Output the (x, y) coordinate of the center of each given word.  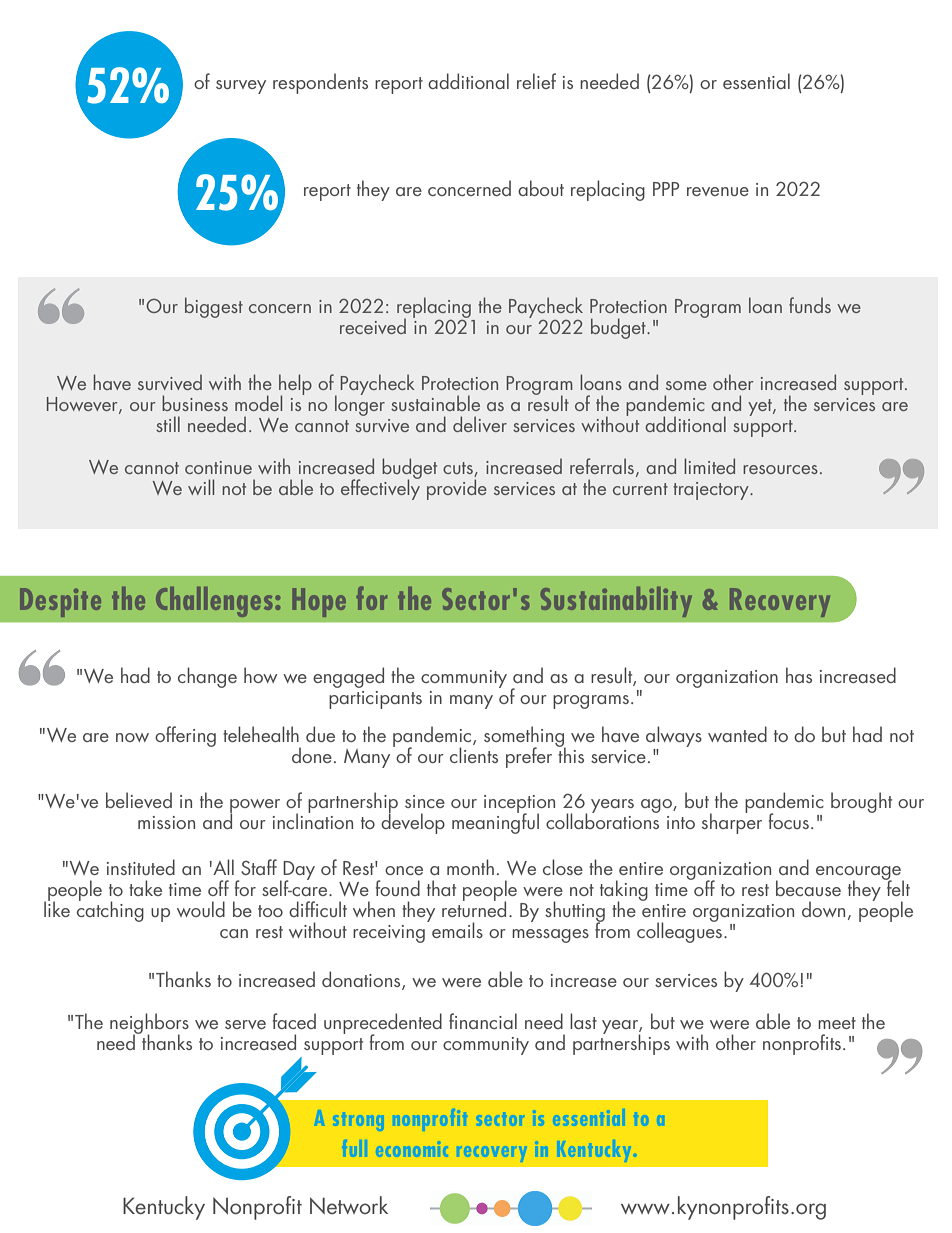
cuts (459, 469)
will (201, 487)
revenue (718, 191)
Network (349, 1205)
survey (241, 87)
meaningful (495, 822)
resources (780, 469)
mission (166, 822)
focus (789, 821)
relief (536, 81)
